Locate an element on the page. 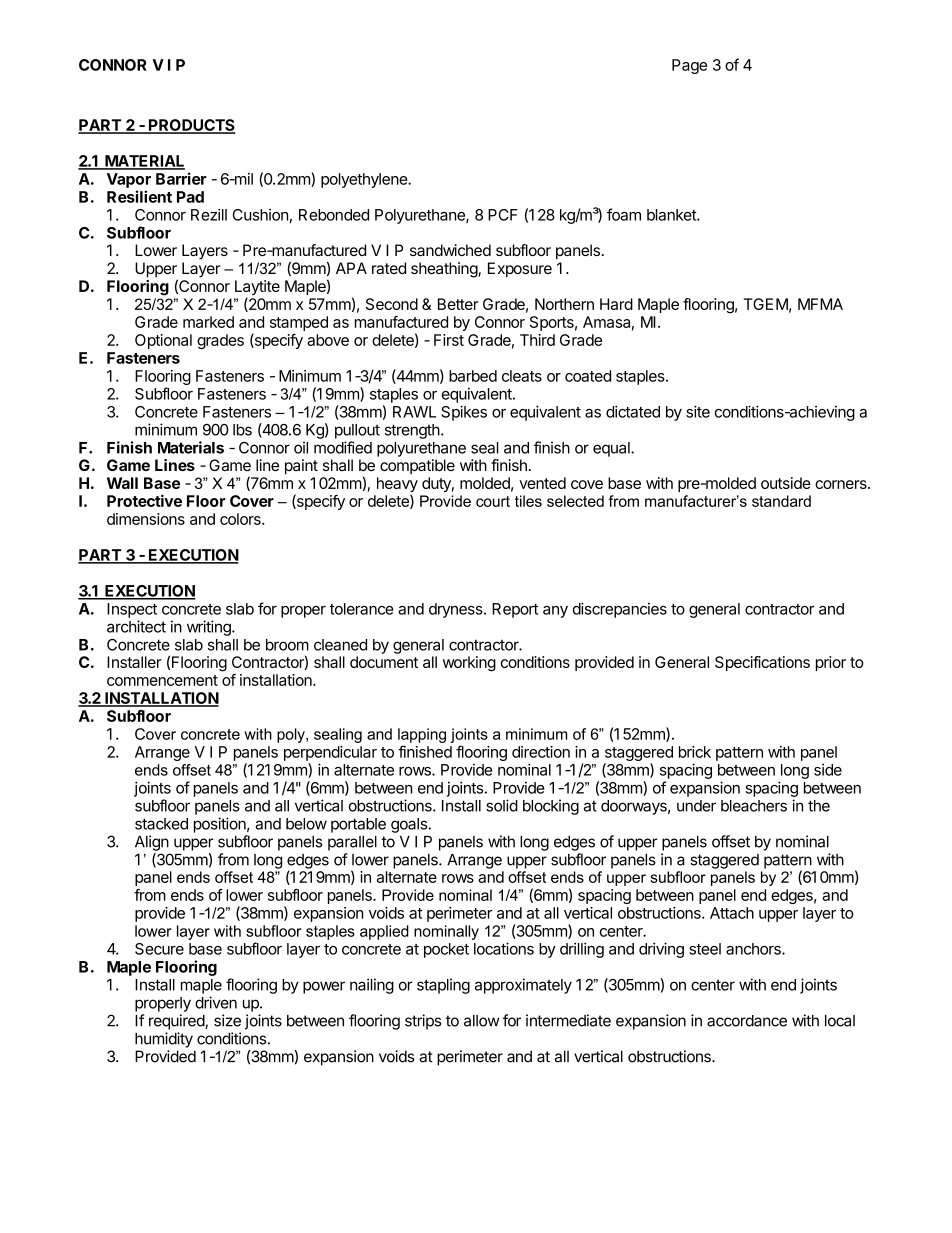 The width and height of the page is (952, 1233). PRODUCTS is located at coordinates (191, 126).
